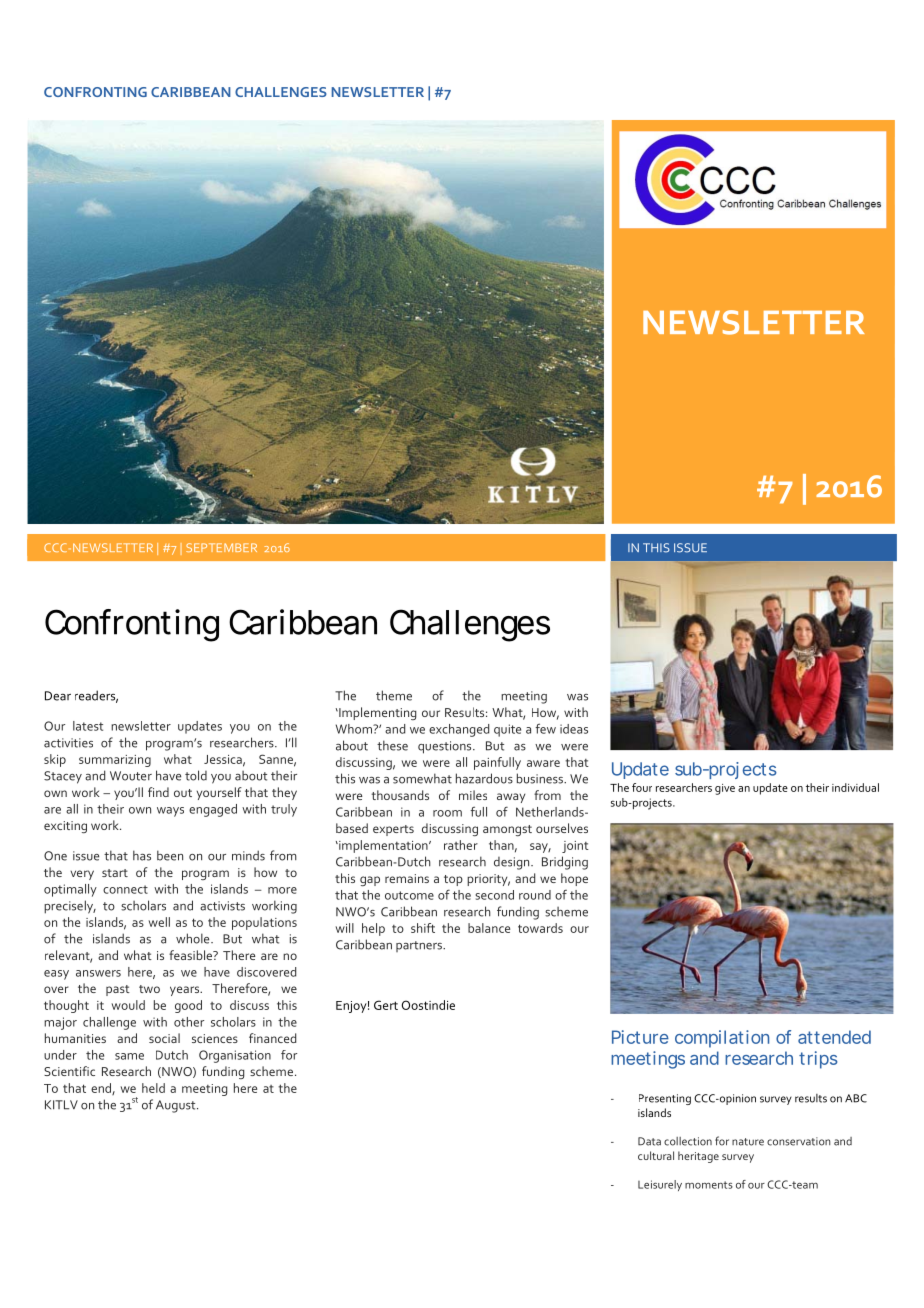  Describe the element at coordinates (420, 946) in the document. I see `partners` at that location.
